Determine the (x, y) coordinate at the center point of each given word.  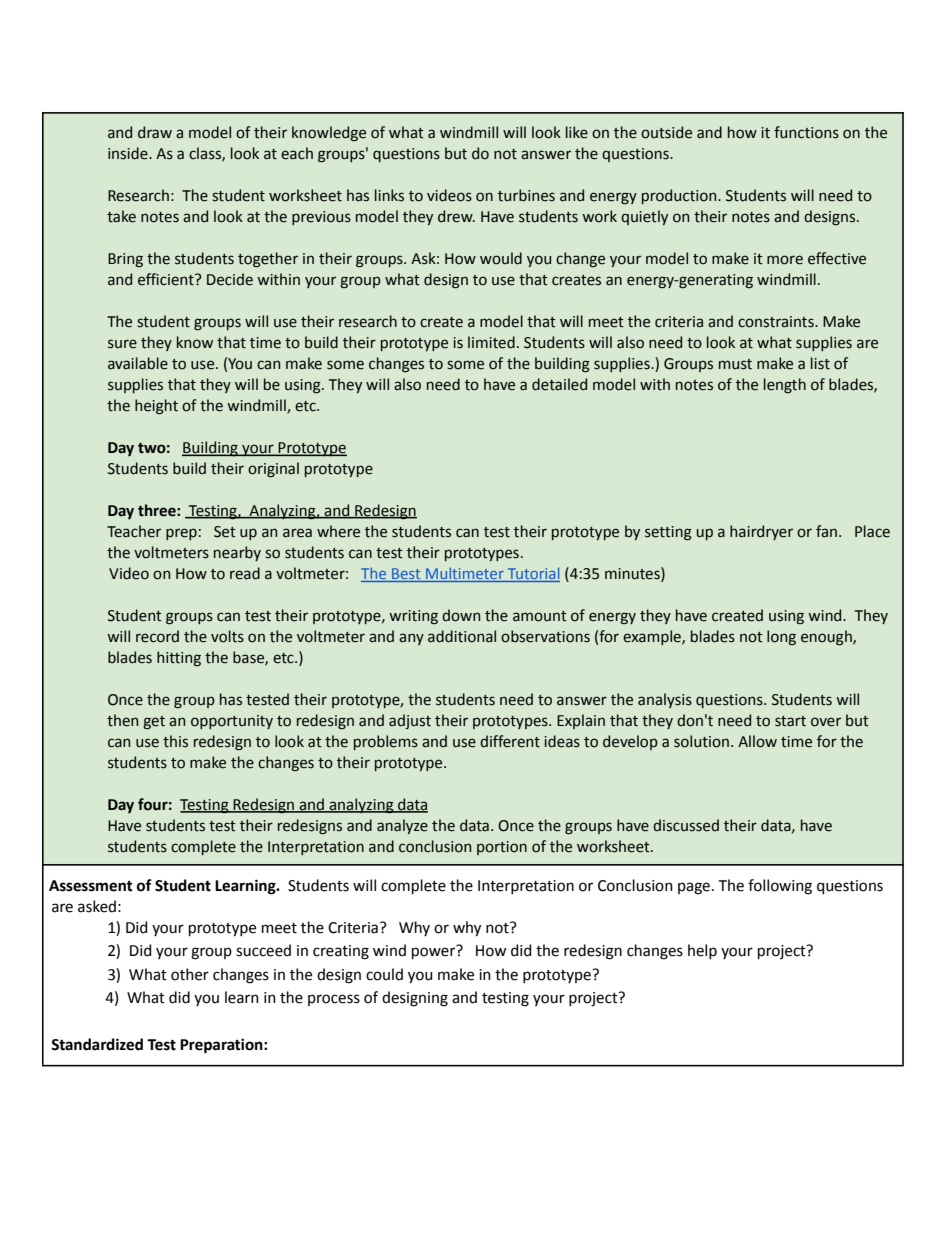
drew (456, 216)
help (702, 951)
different (510, 741)
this (175, 741)
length (785, 386)
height (156, 407)
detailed (559, 384)
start (790, 721)
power (433, 953)
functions (806, 132)
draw (155, 132)
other (190, 974)
